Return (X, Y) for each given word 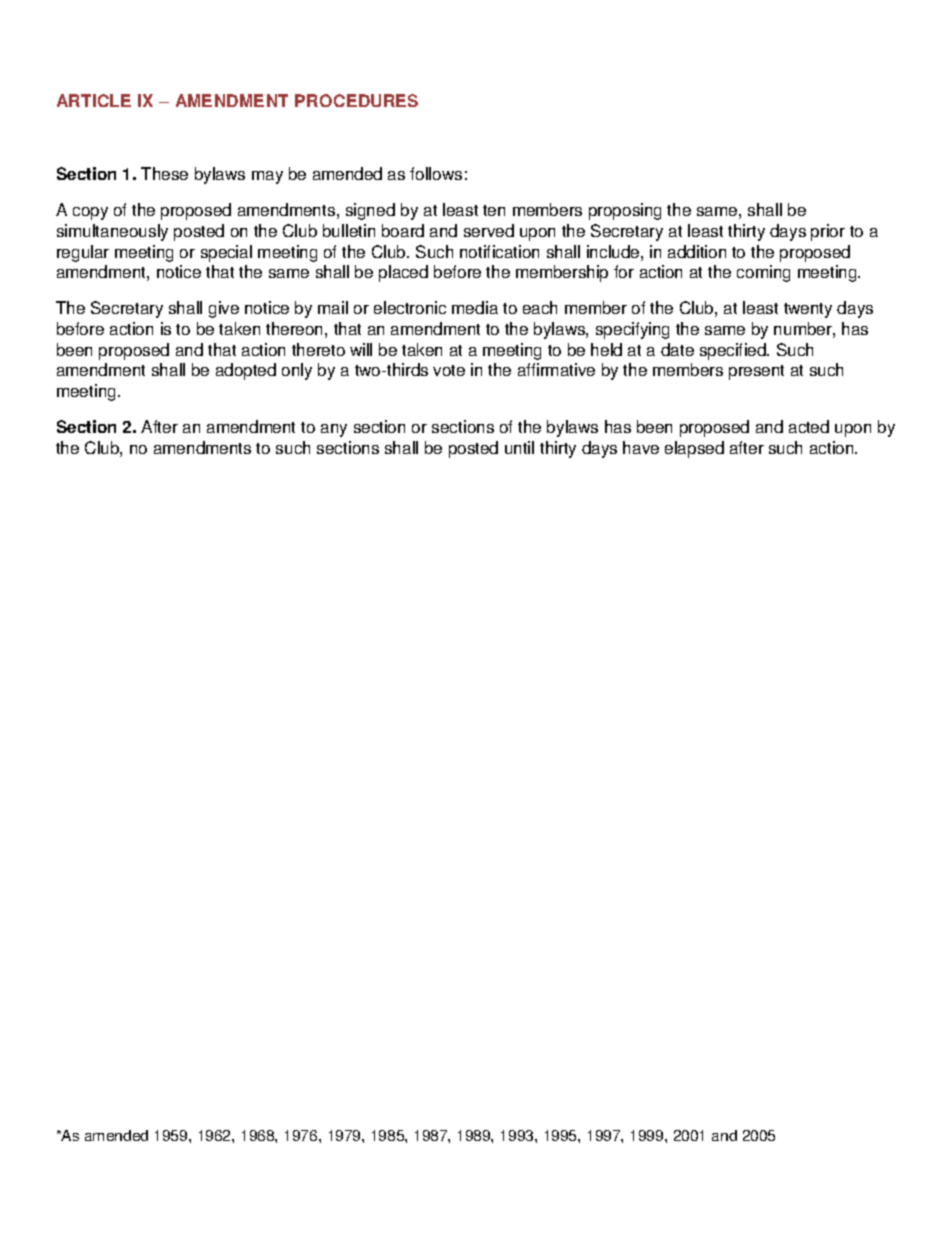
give (224, 309)
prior (828, 232)
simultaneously (112, 232)
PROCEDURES (356, 100)
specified (734, 351)
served (489, 230)
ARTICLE (94, 100)
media (475, 307)
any (334, 430)
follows (436, 173)
